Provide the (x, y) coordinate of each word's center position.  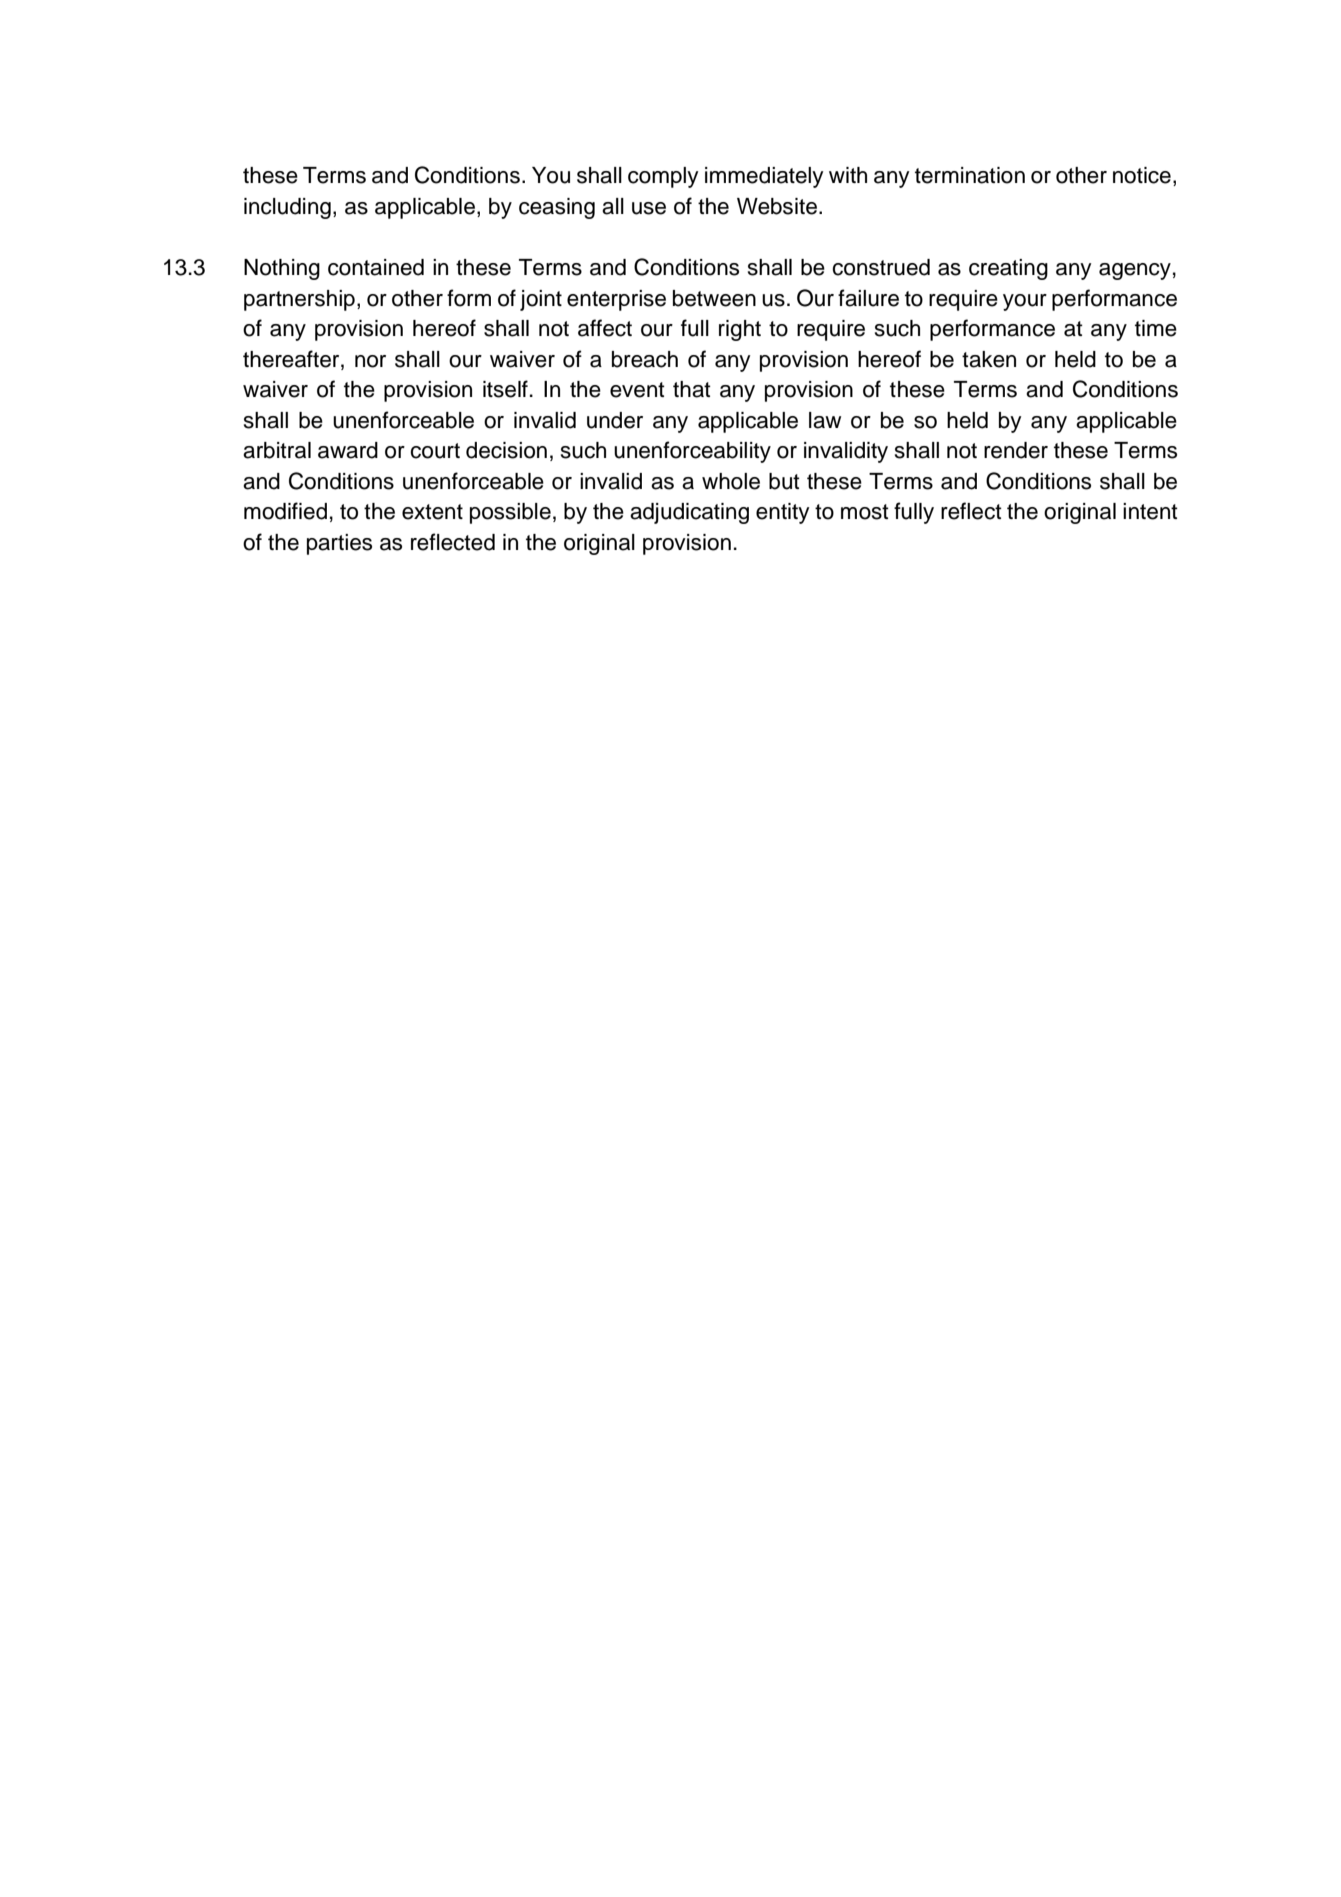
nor (370, 361)
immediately (764, 177)
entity (782, 513)
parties (339, 544)
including (287, 208)
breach (645, 359)
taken (989, 359)
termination (970, 175)
